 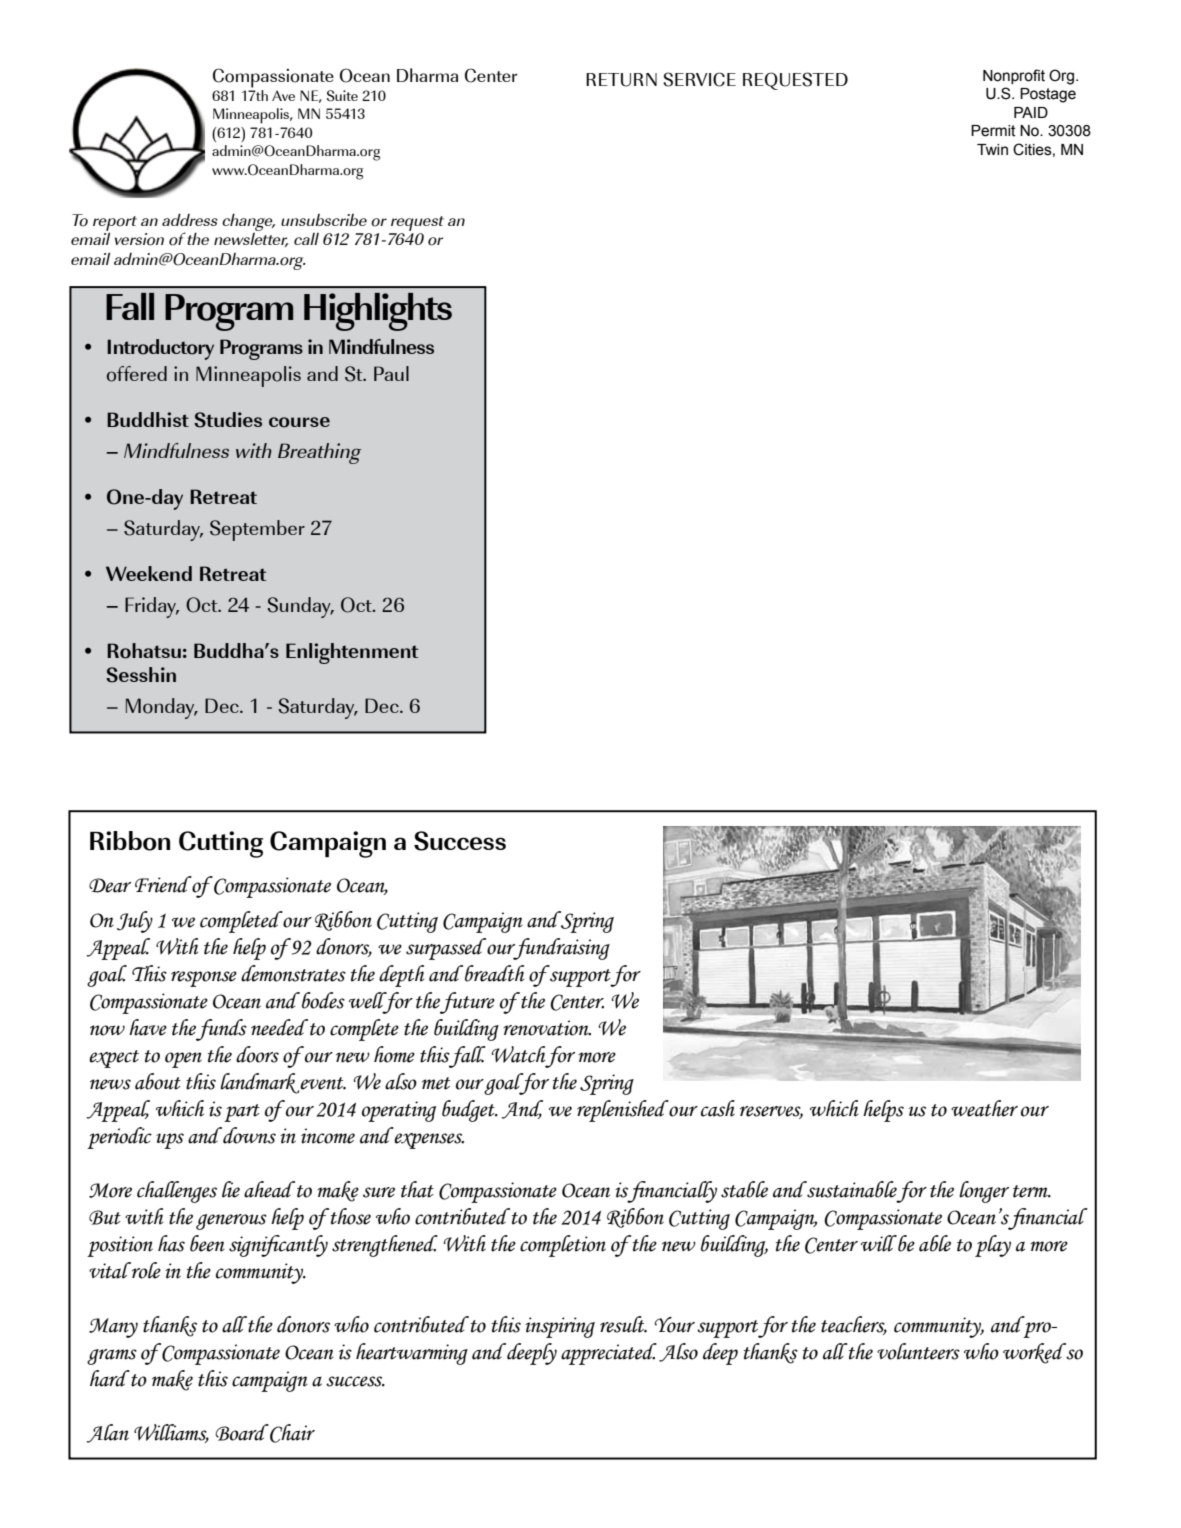 What do you see at coordinates (161, 708) in the page?
I see `Monday` at bounding box center [161, 708].
